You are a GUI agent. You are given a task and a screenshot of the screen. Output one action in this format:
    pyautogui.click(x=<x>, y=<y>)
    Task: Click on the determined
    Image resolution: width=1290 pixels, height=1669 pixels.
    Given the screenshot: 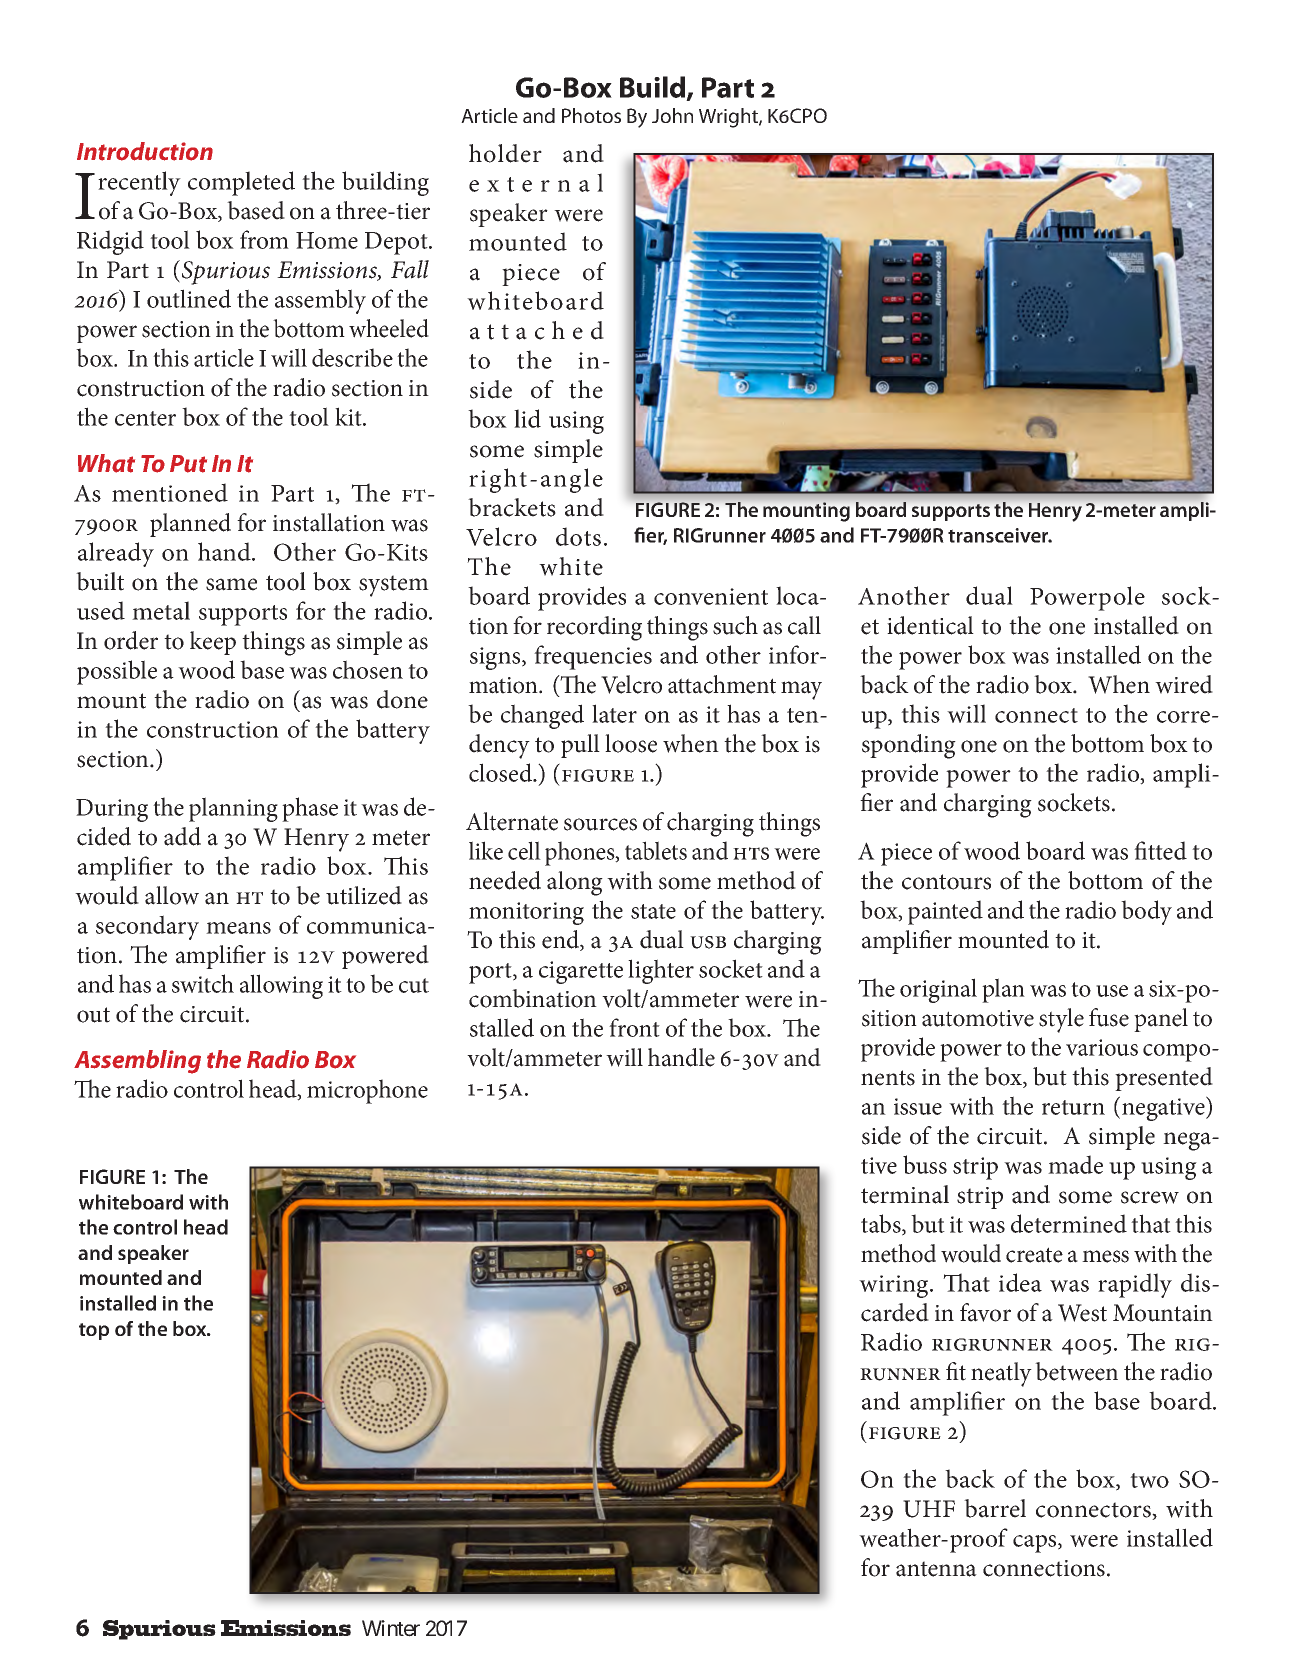 What is the action you would take?
    pyautogui.click(x=1069, y=1223)
